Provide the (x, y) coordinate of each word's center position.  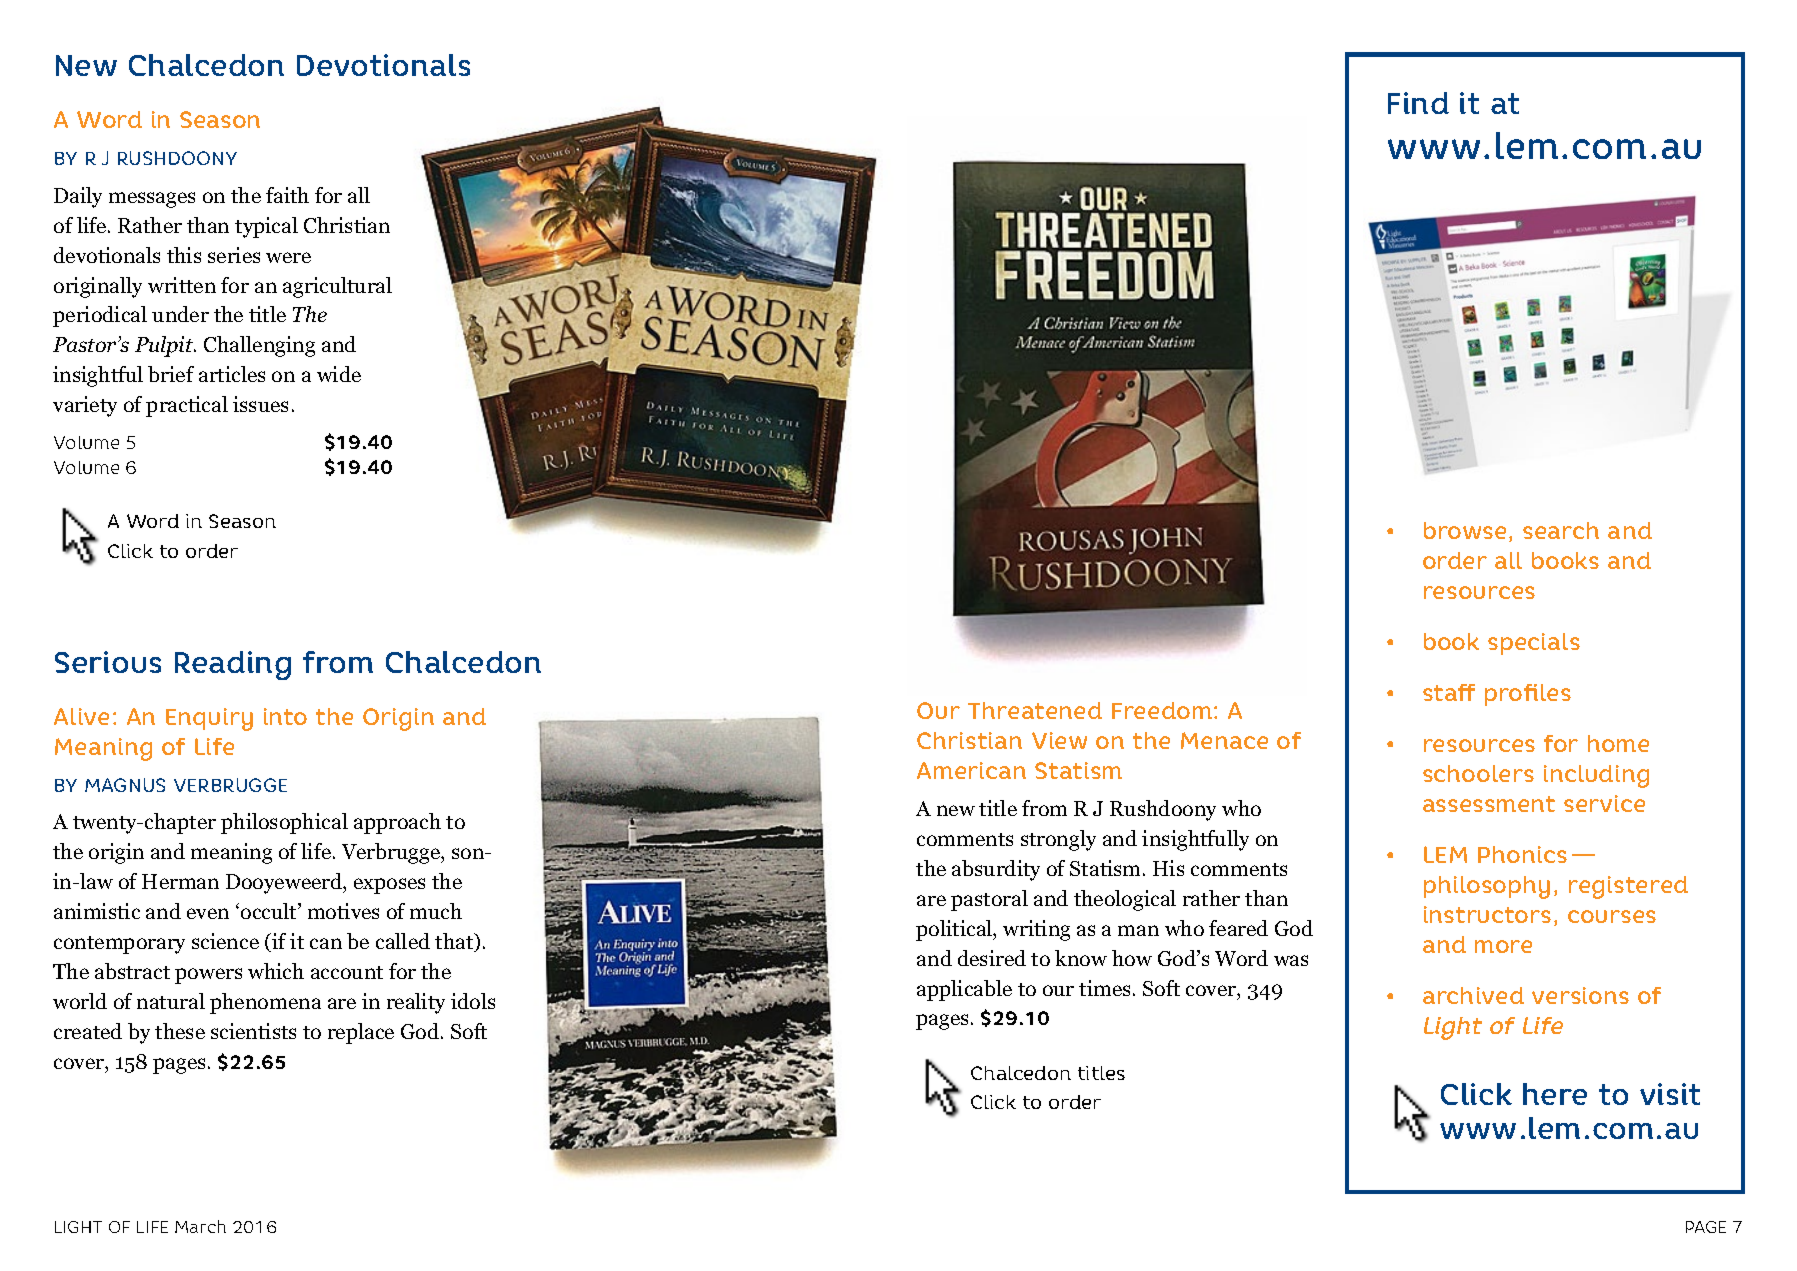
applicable (964, 990)
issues (260, 404)
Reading (233, 665)
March (200, 1226)
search (1561, 530)
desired (992, 958)
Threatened (1035, 710)
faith (287, 195)
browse (1465, 530)
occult (270, 911)
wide (339, 374)
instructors (1487, 914)
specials (1534, 644)
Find (1418, 103)
